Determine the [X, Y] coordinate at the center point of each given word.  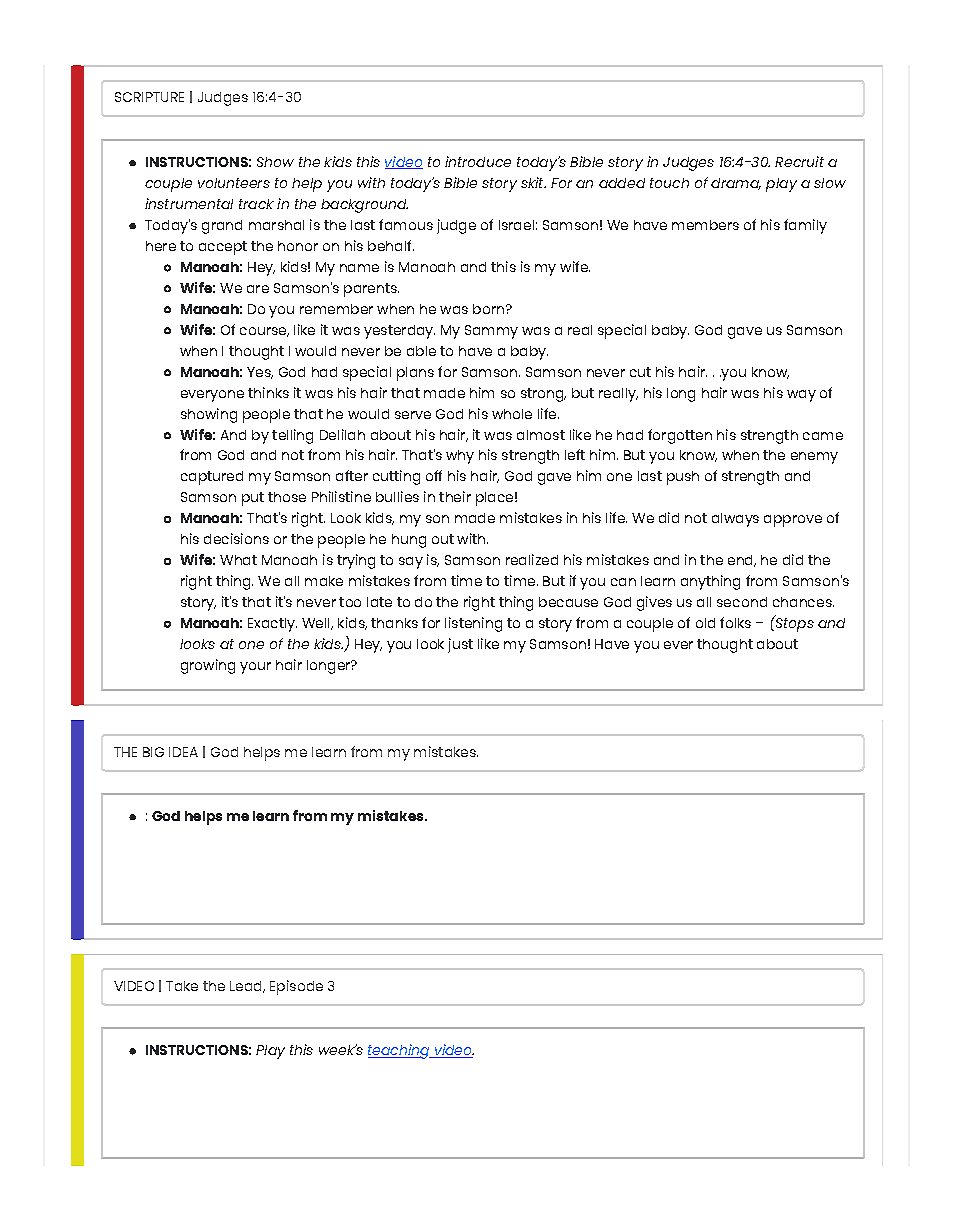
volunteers [234, 183]
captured [212, 478]
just [460, 645]
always [735, 520]
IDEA [183, 752]
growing [208, 666]
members [705, 225]
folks [735, 622]
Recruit [799, 161]
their [455, 496]
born [490, 309]
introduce [478, 161]
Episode [296, 987]
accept [223, 248]
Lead [247, 987]
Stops [794, 624]
